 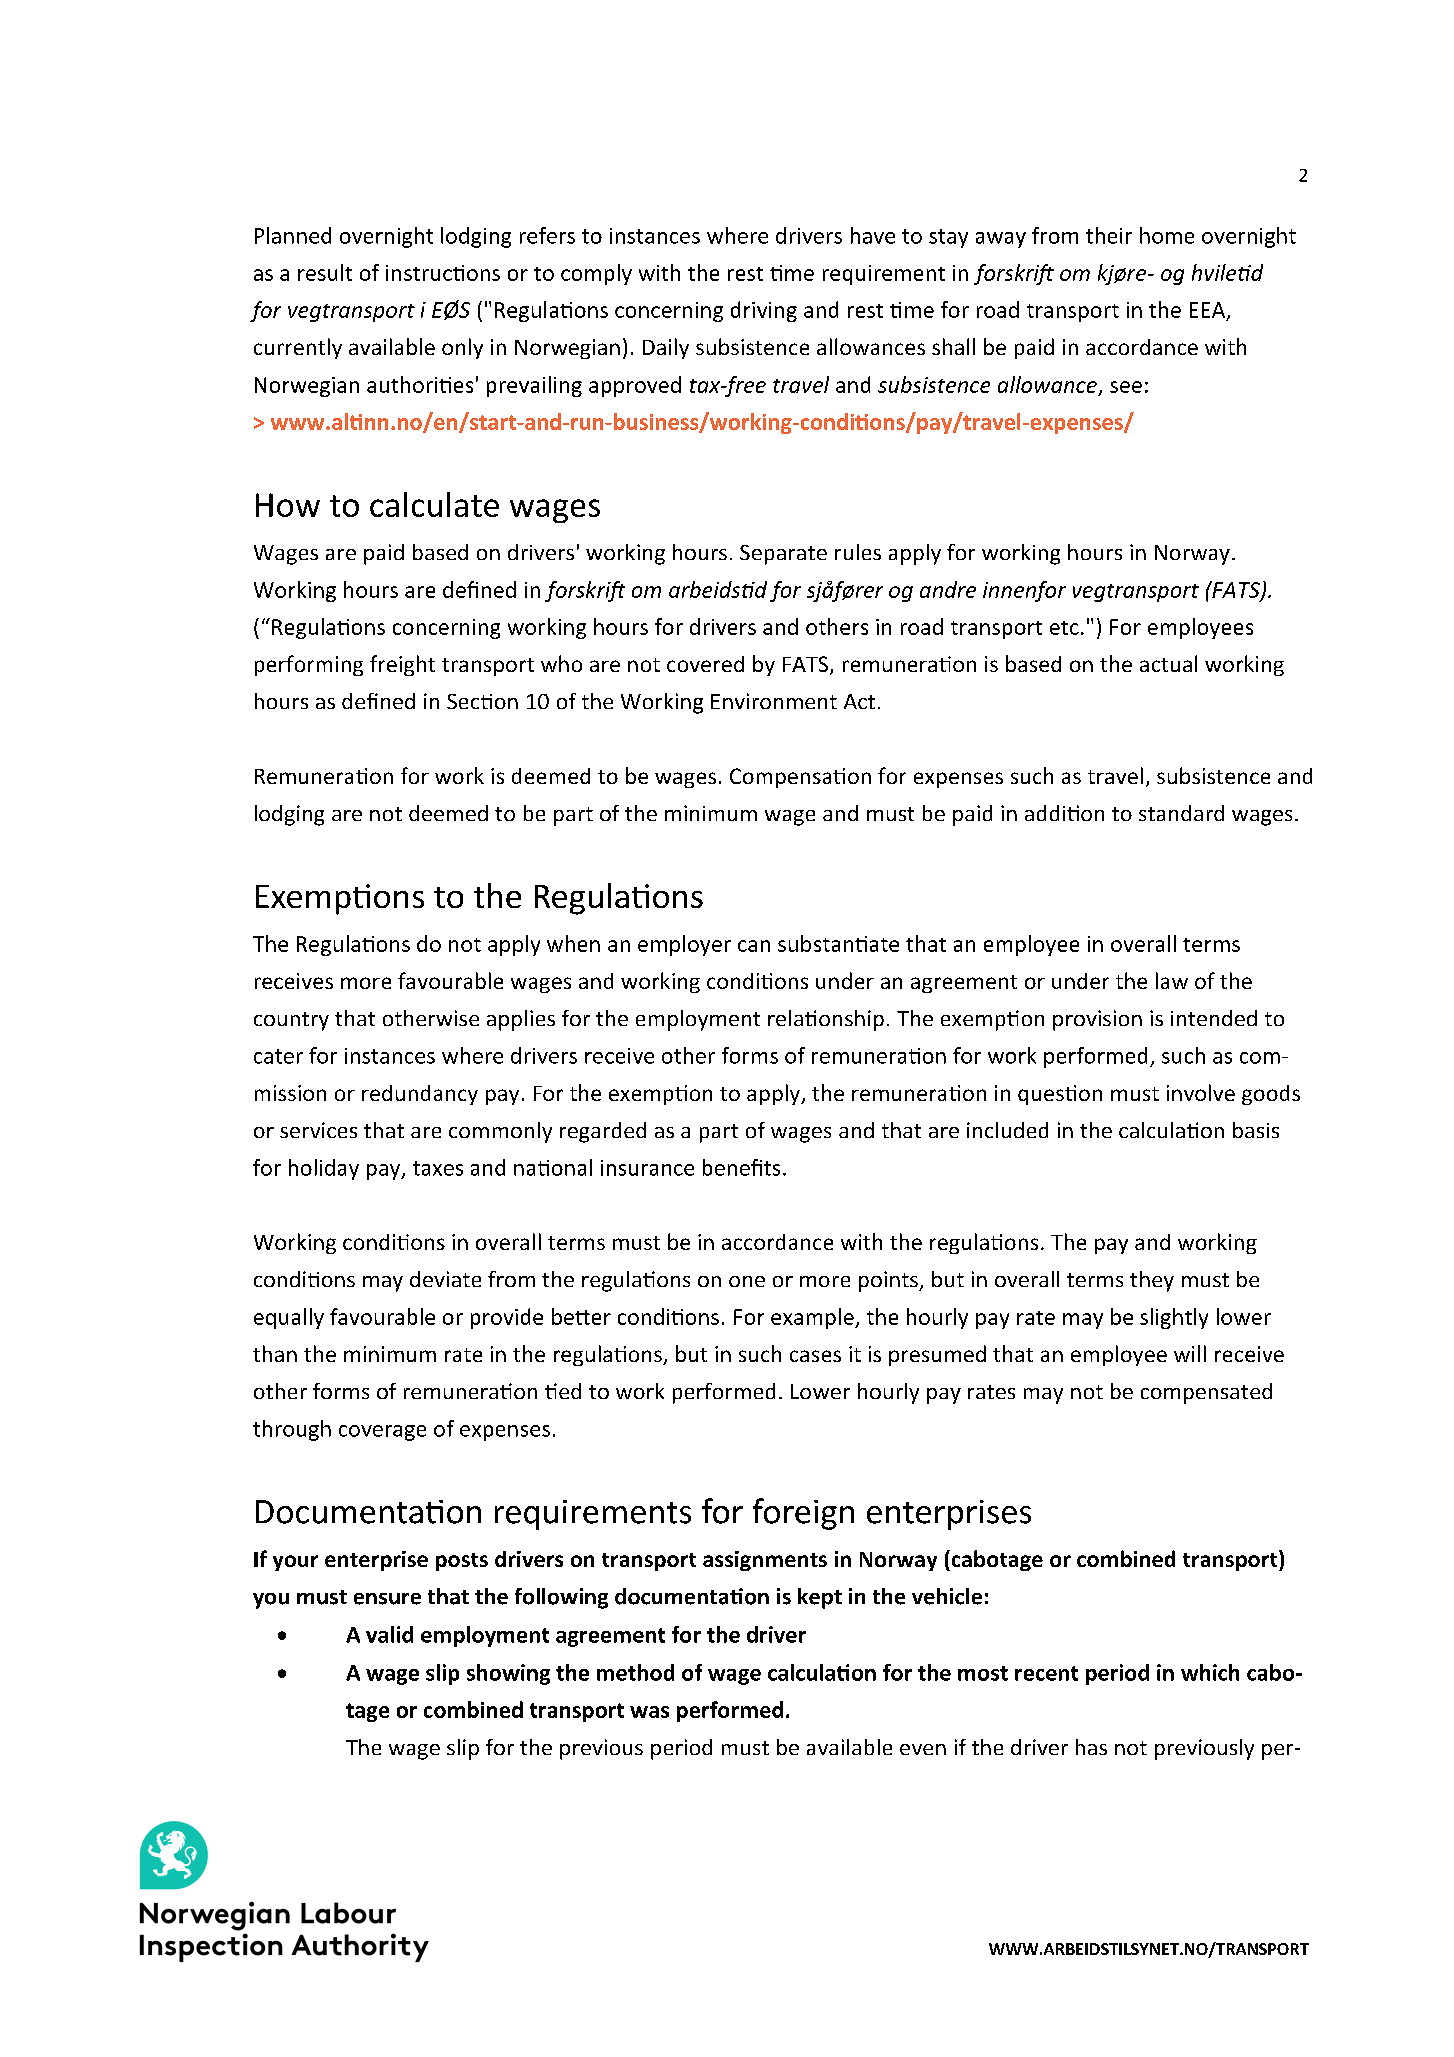 I want to click on they, so click(x=1152, y=1281).
